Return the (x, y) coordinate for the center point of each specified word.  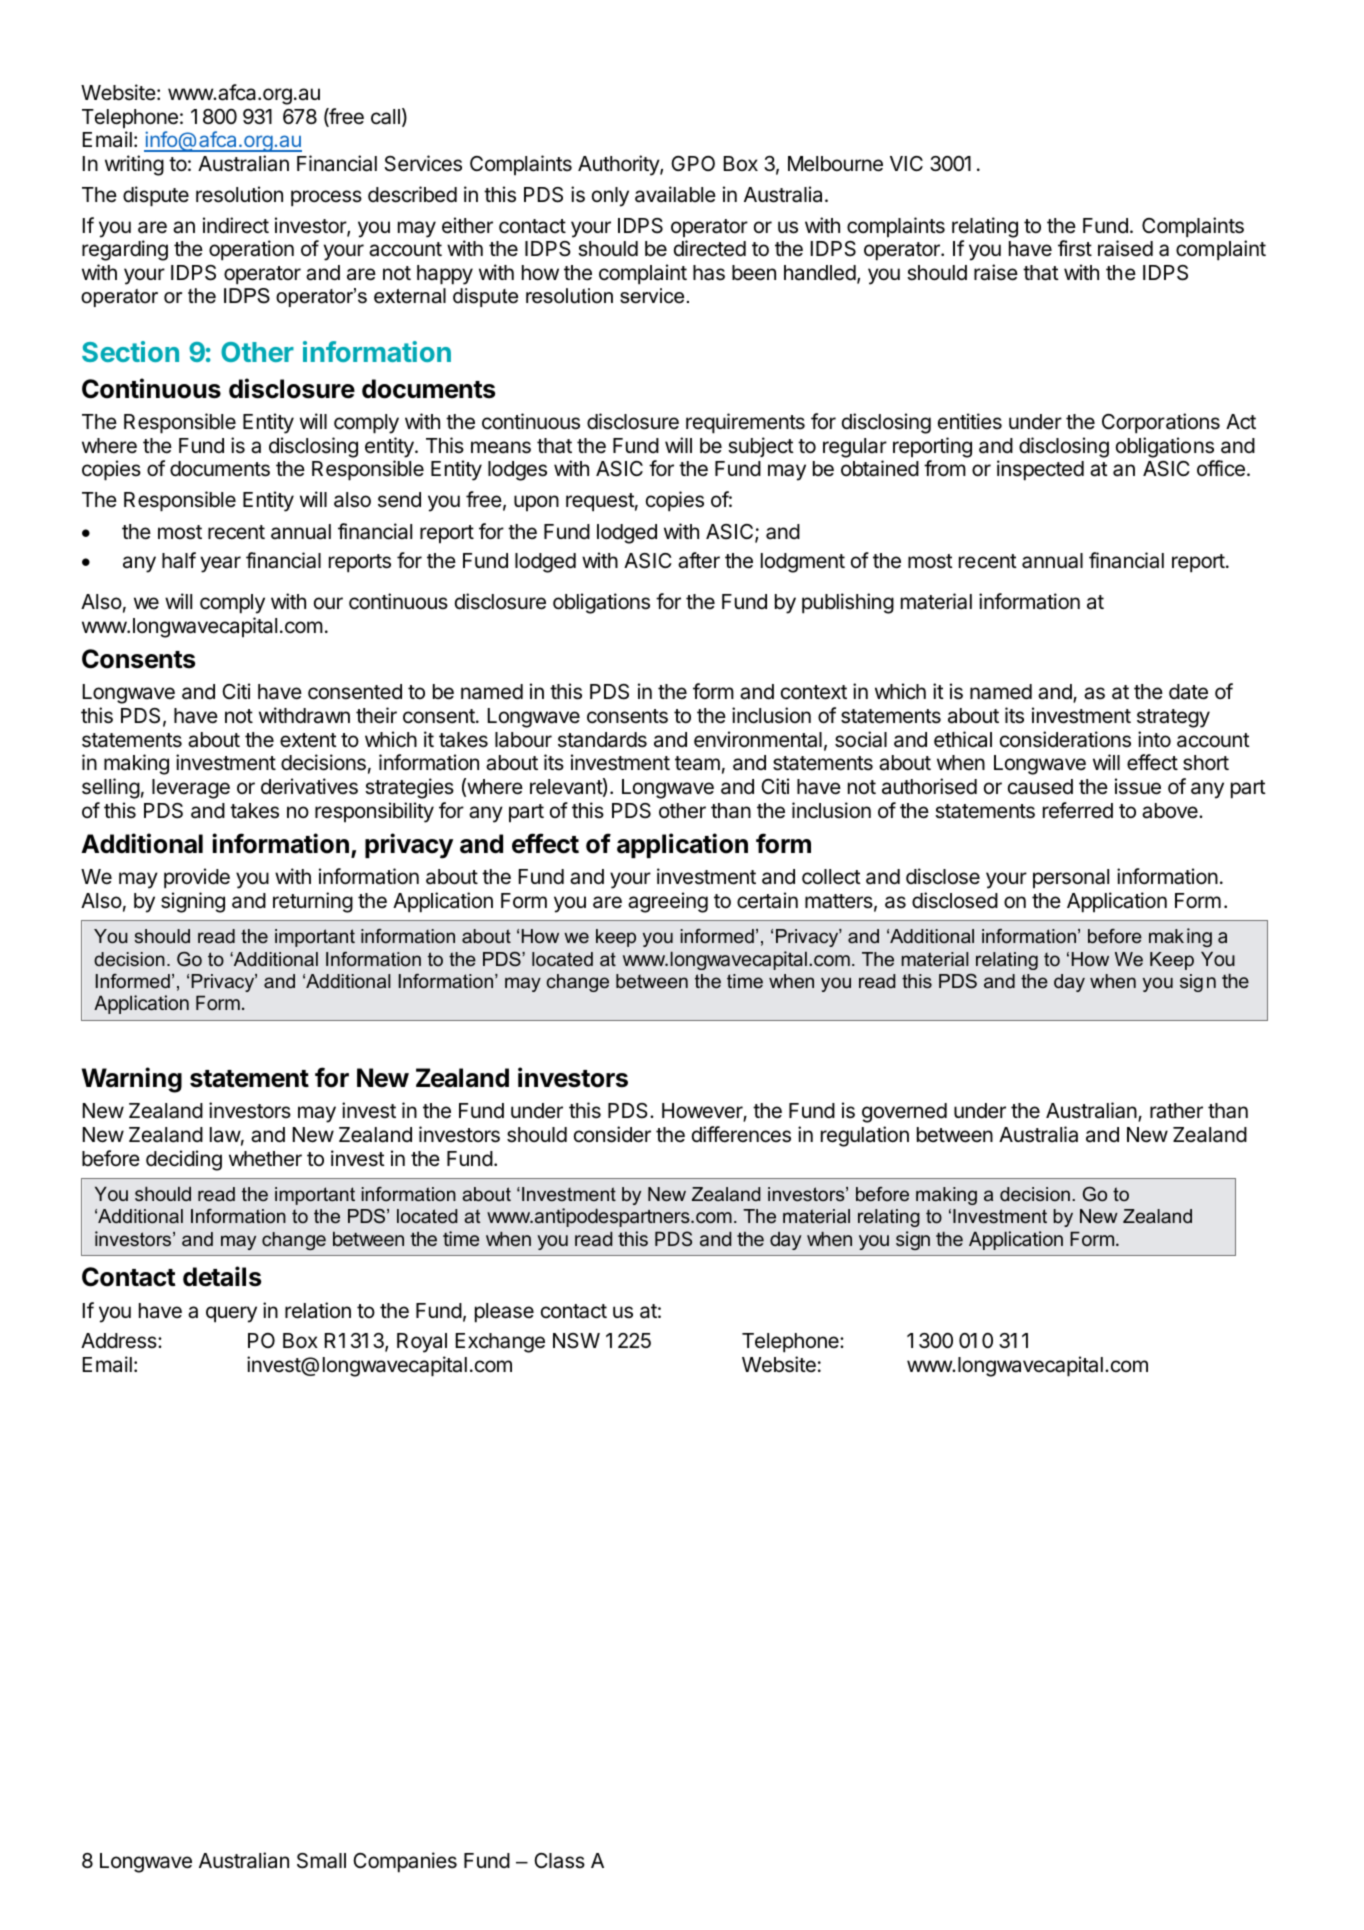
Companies (405, 1862)
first (1075, 248)
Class (559, 1861)
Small (321, 1861)
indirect (236, 225)
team (697, 763)
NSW (576, 1341)
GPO (693, 163)
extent (308, 740)
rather (1176, 1111)
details (222, 1276)
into (1154, 739)
